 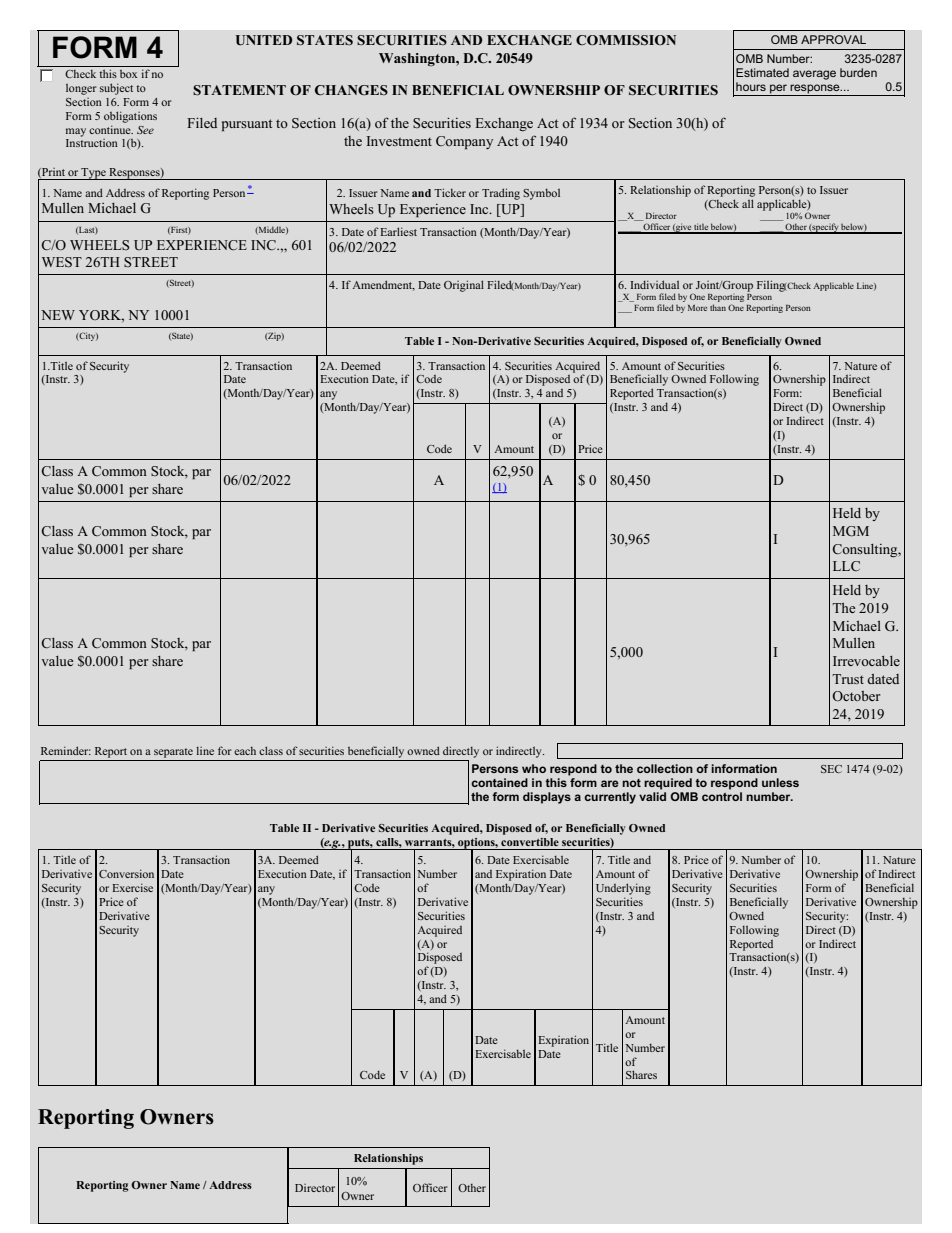 What do you see at coordinates (464, 286) in the screenshot?
I see `Original` at bounding box center [464, 286].
